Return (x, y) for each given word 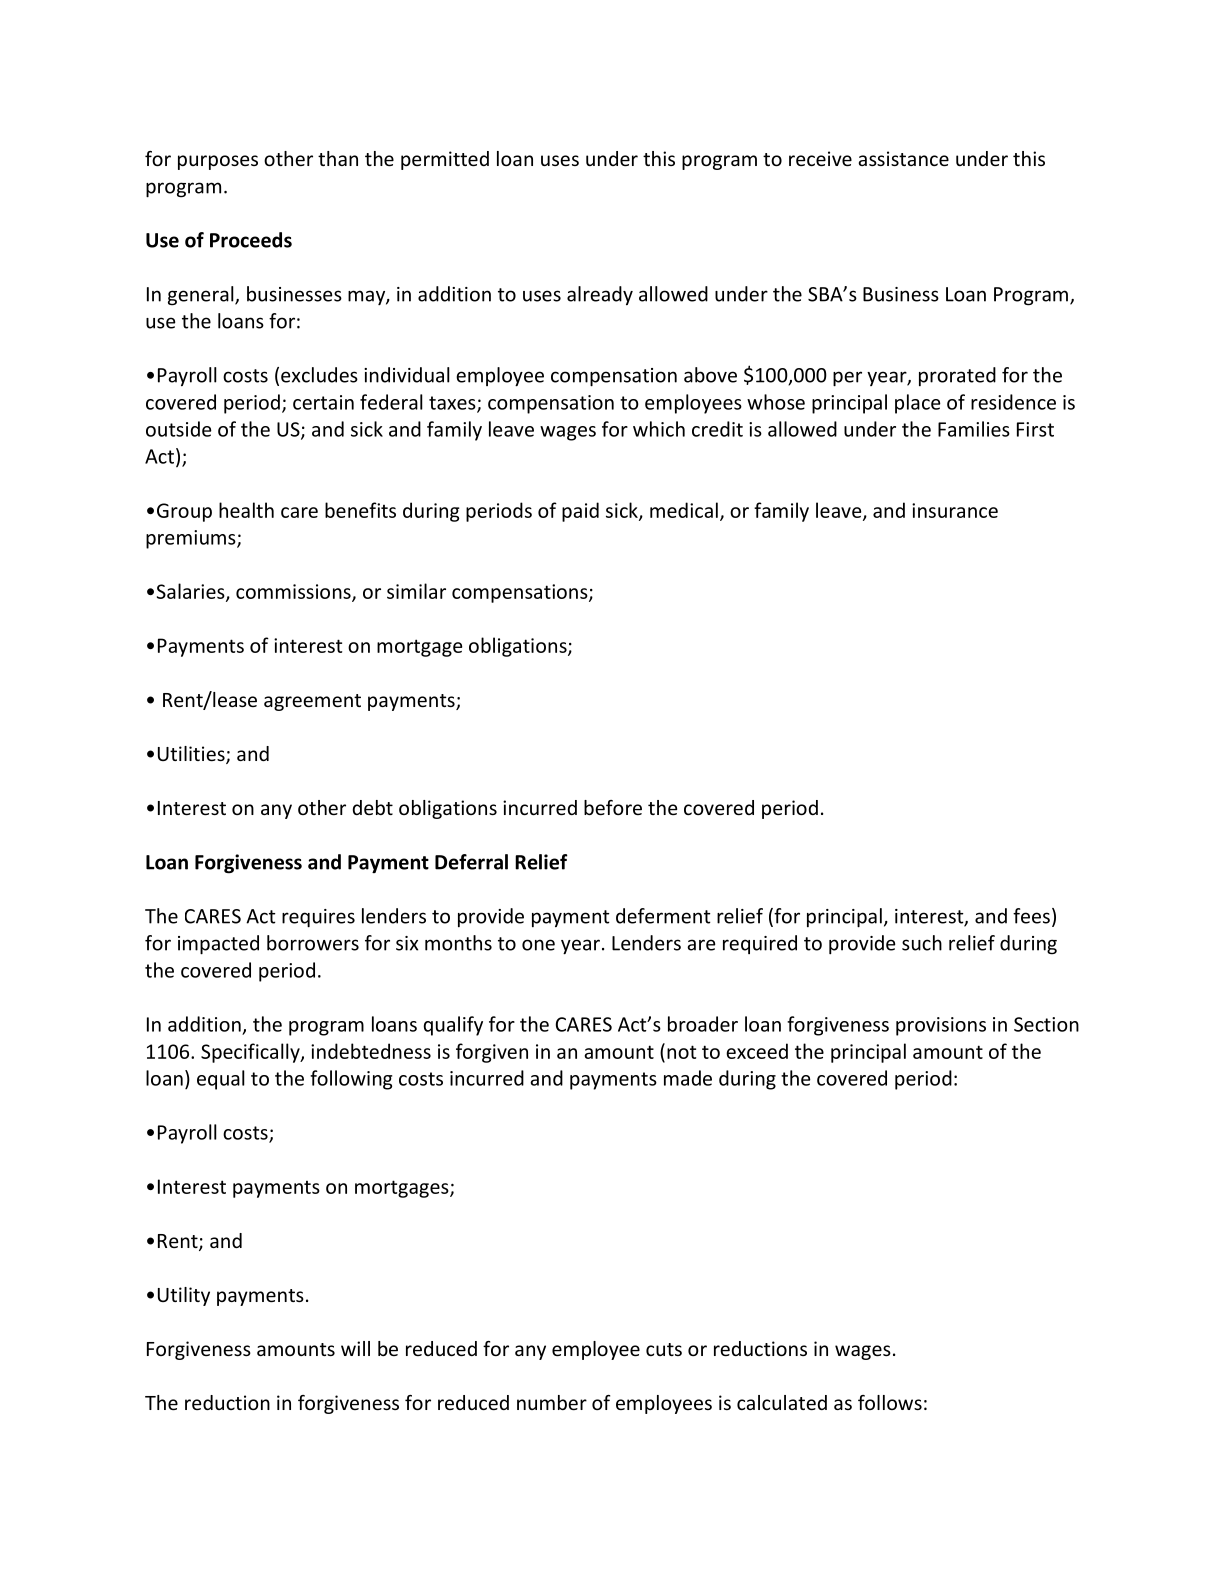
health (246, 510)
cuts (664, 1349)
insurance (955, 510)
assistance (903, 158)
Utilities (192, 755)
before (613, 807)
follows (890, 1402)
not (681, 1052)
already (600, 295)
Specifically (251, 1053)
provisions (941, 1026)
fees (1031, 916)
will (355, 1348)
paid (580, 512)
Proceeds (251, 240)
